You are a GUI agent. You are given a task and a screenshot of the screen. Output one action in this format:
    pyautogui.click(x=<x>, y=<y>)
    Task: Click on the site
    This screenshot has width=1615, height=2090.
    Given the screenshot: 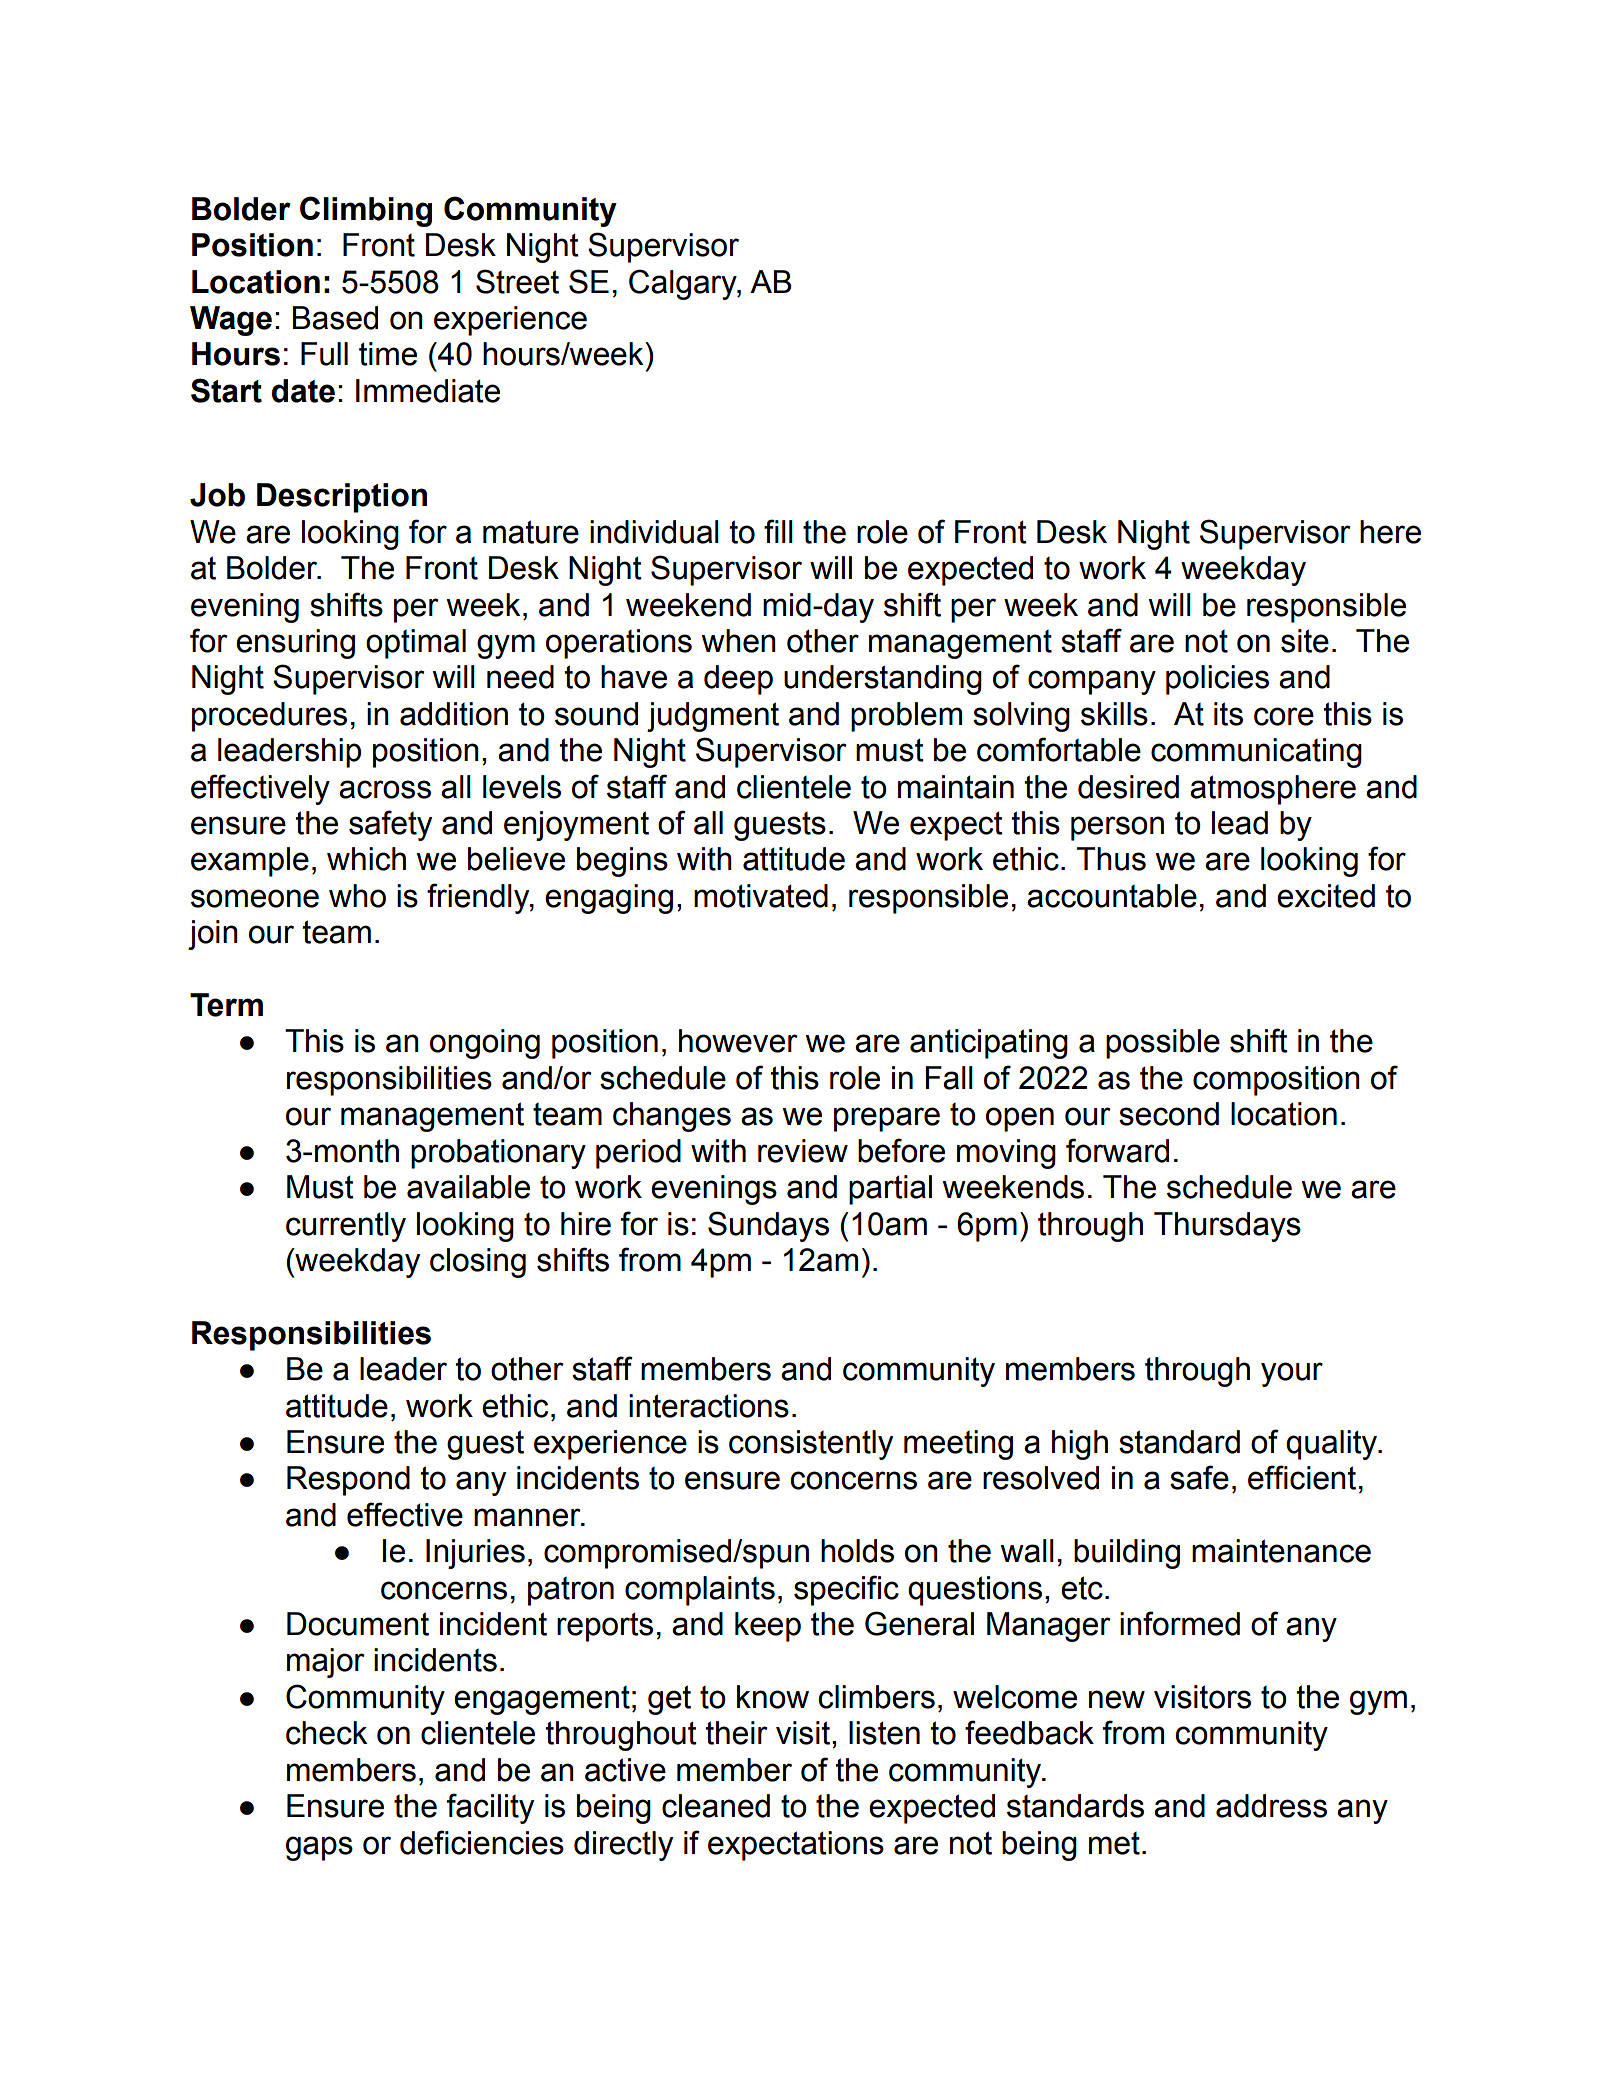 What is the action you would take?
    pyautogui.click(x=1305, y=641)
